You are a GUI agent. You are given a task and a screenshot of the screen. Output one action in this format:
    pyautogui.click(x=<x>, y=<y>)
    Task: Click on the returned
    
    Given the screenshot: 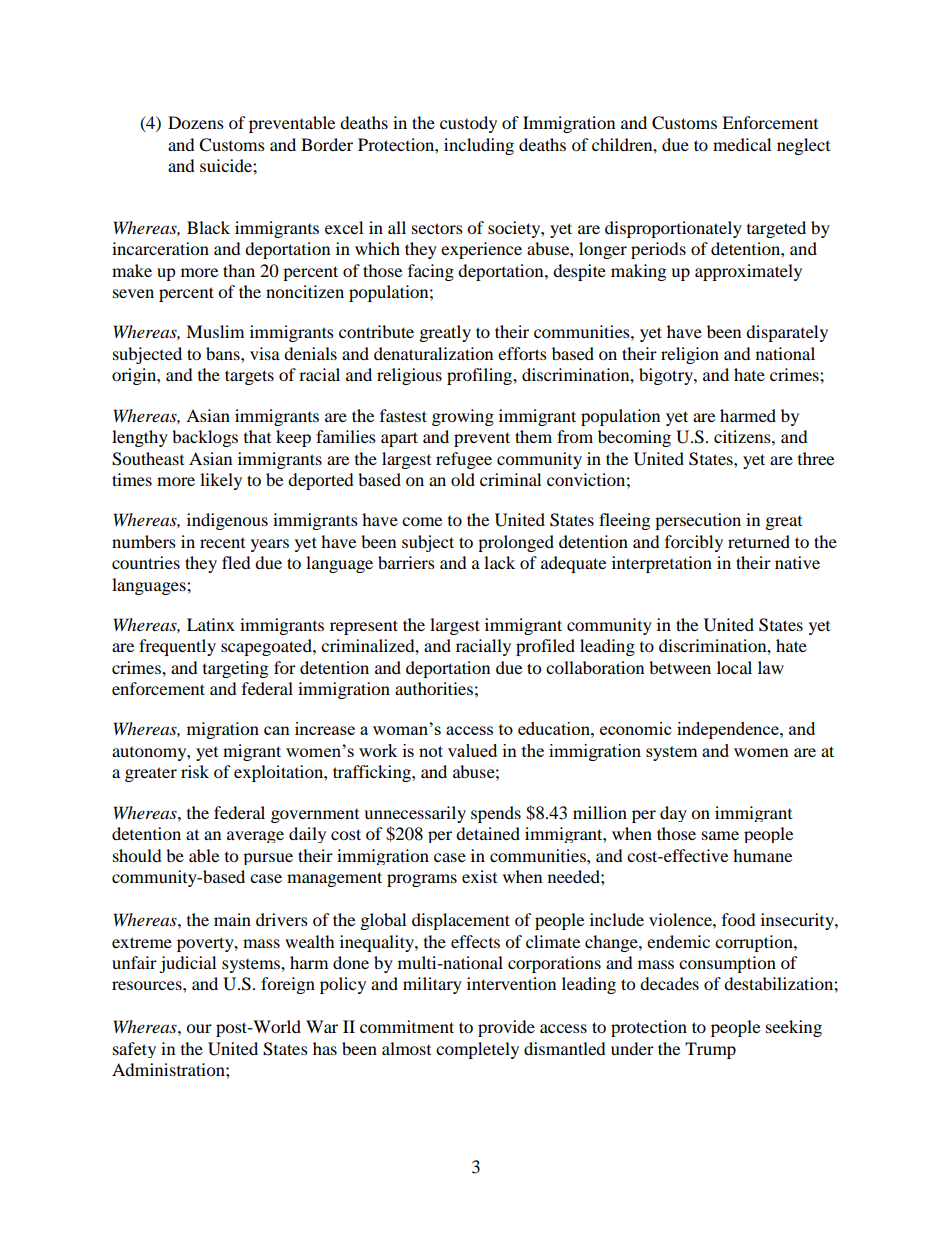 What is the action you would take?
    pyautogui.click(x=759, y=541)
